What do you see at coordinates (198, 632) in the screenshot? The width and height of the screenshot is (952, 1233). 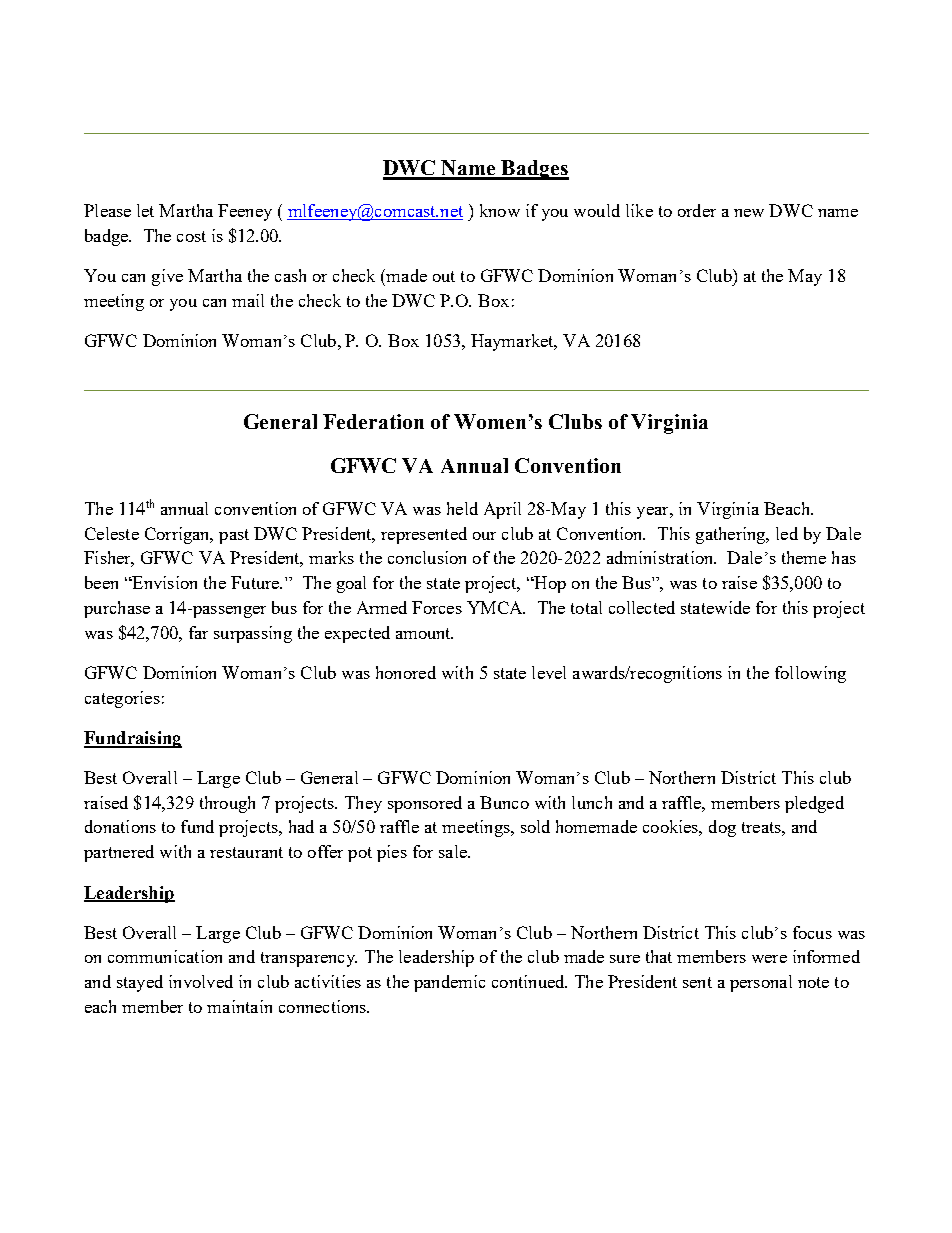 I see `far` at bounding box center [198, 632].
